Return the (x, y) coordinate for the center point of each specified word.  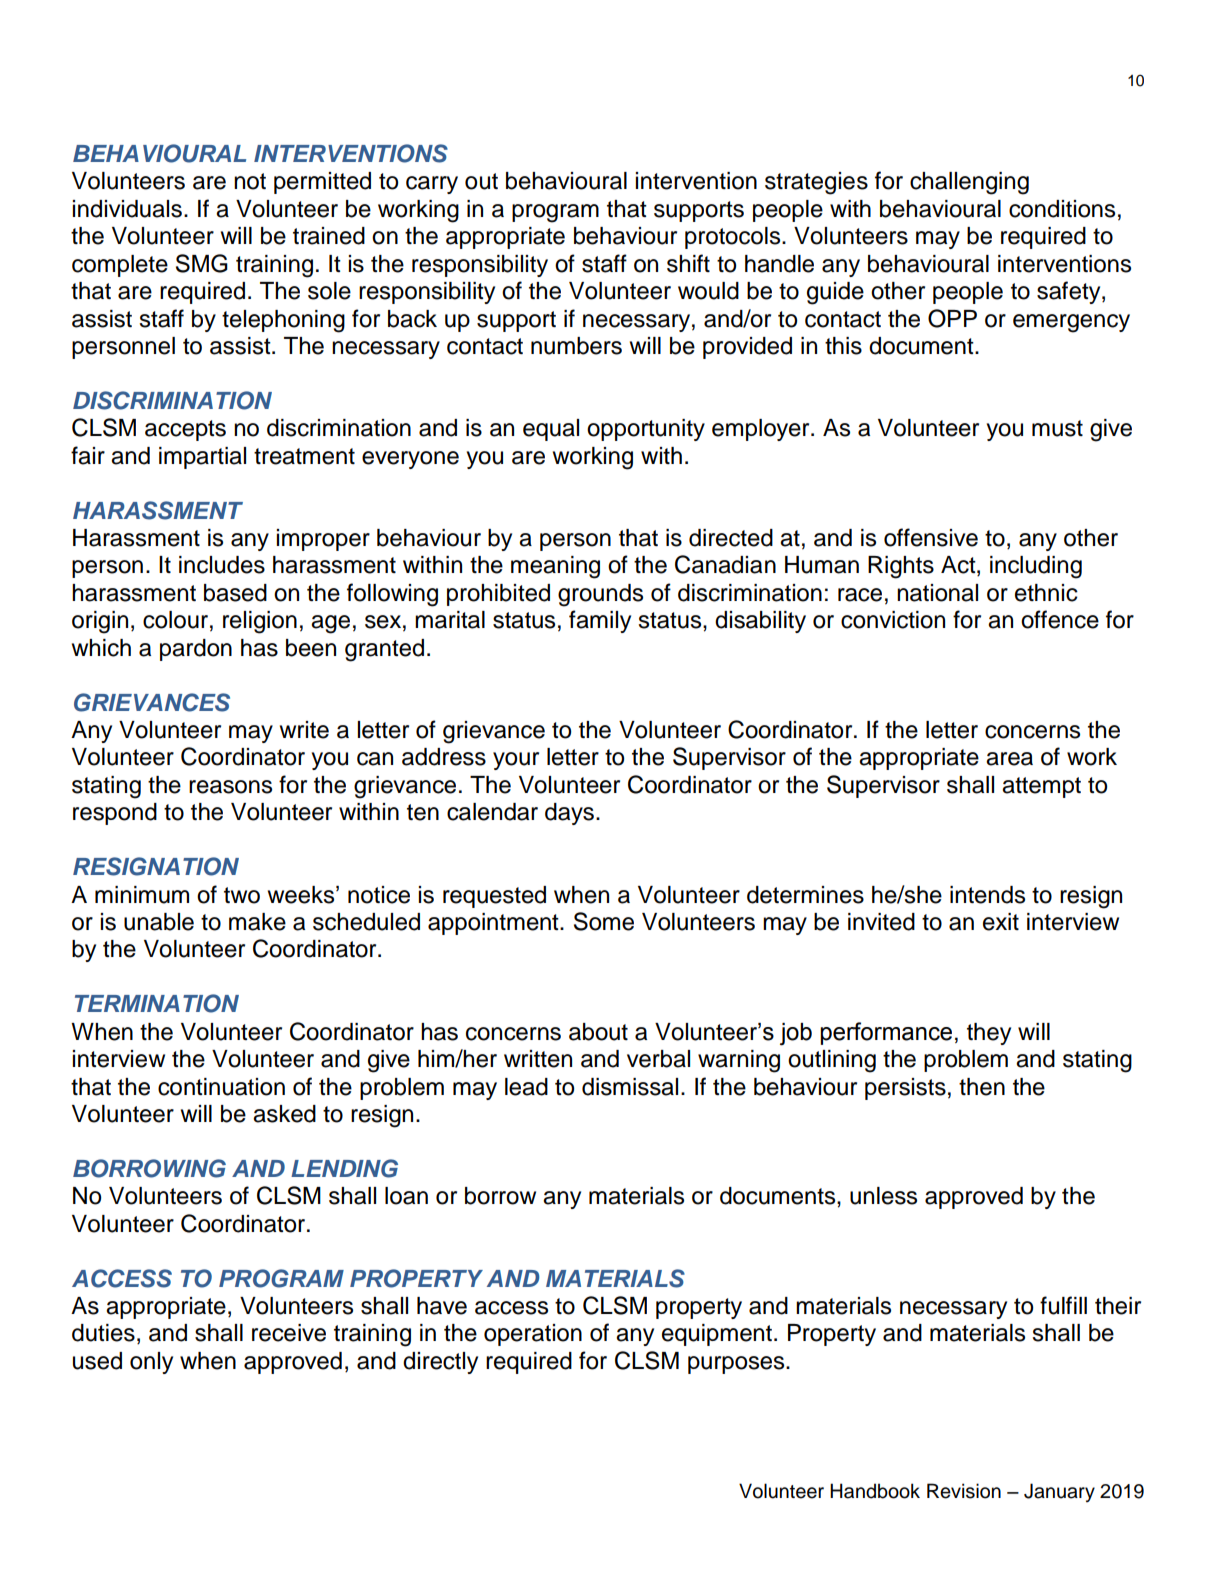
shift (688, 263)
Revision (964, 1491)
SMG (202, 263)
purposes (737, 1365)
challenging (969, 183)
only (151, 1363)
